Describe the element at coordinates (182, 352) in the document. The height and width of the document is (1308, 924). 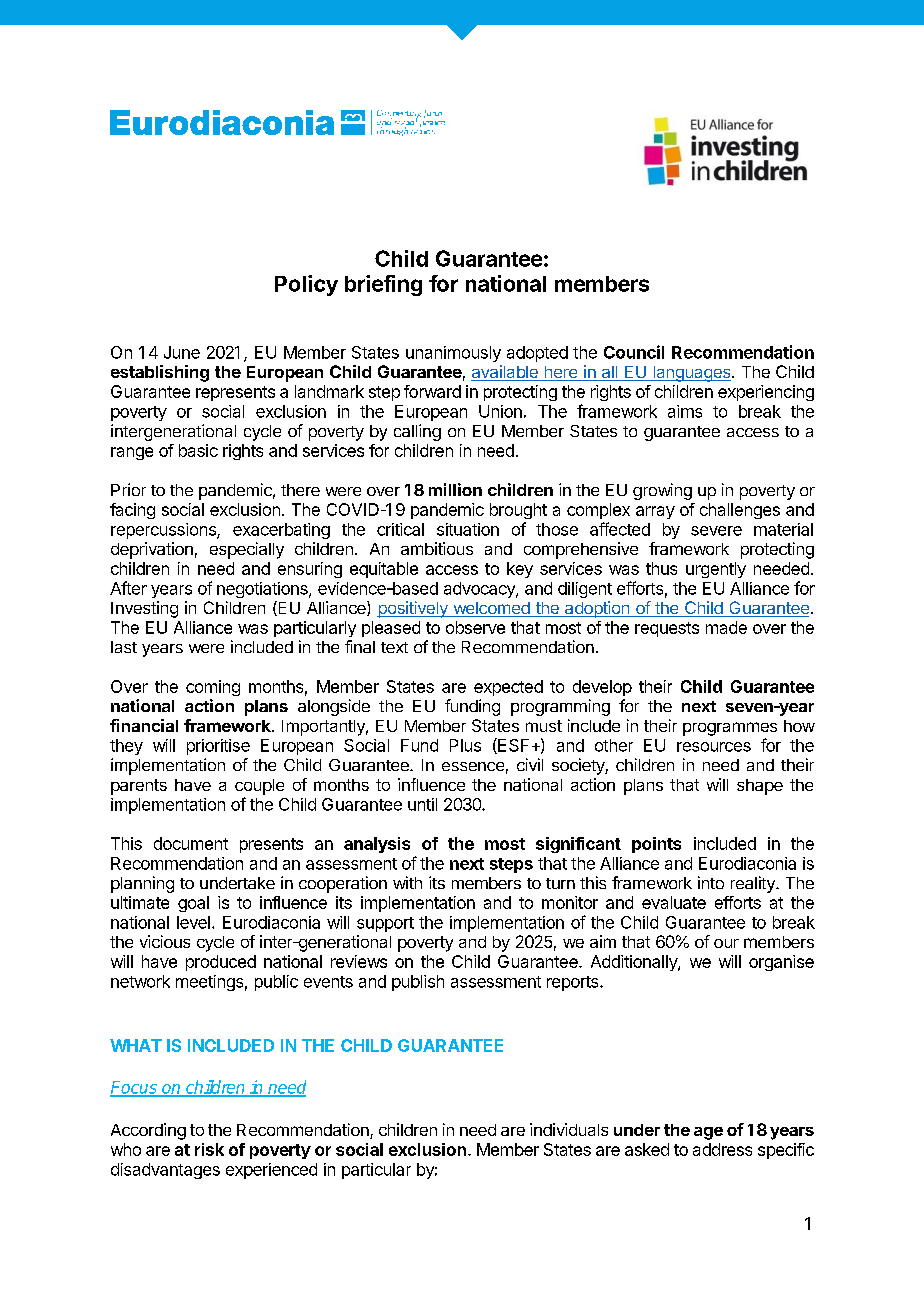
I see `June` at that location.
